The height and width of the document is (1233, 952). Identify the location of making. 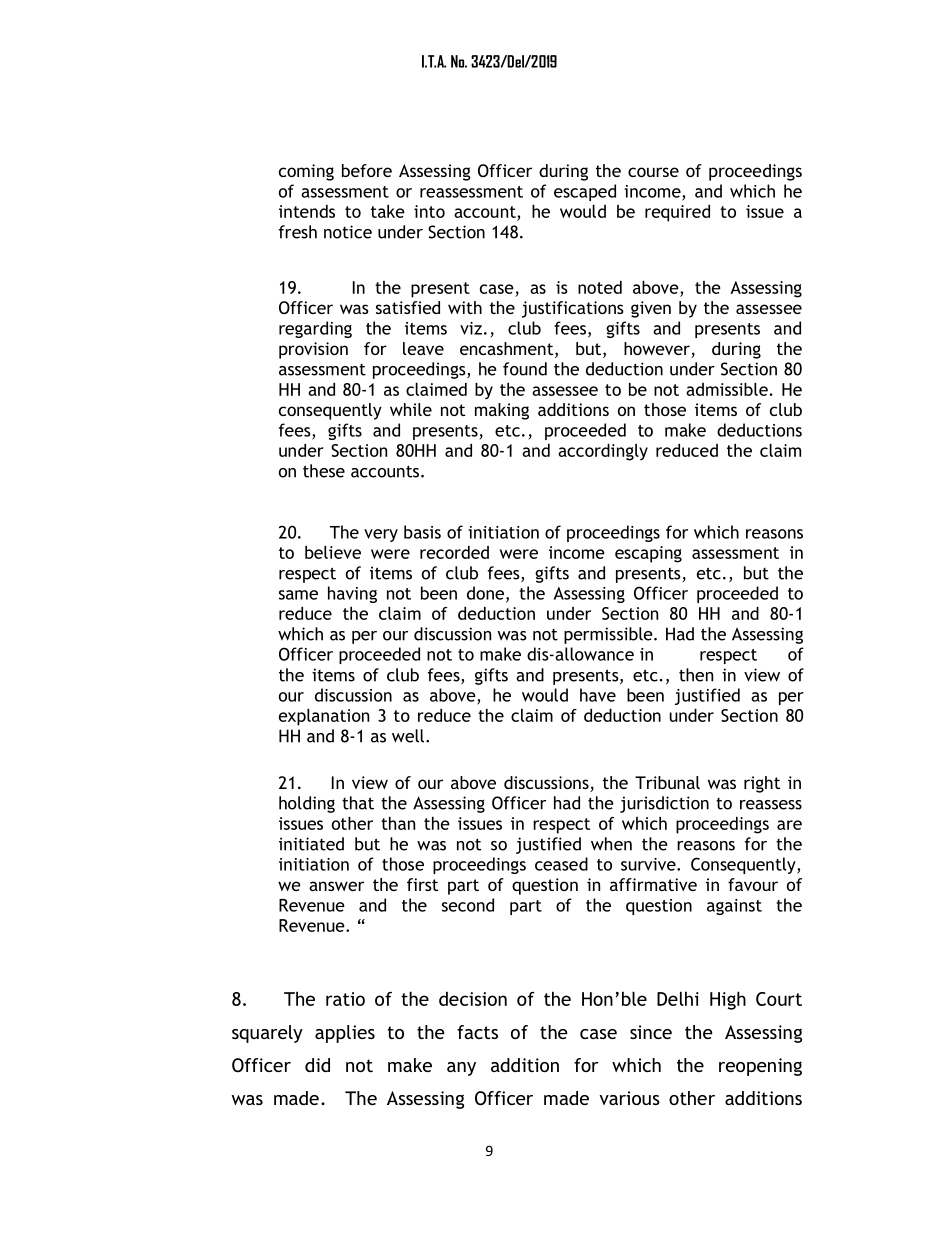
(502, 411).
